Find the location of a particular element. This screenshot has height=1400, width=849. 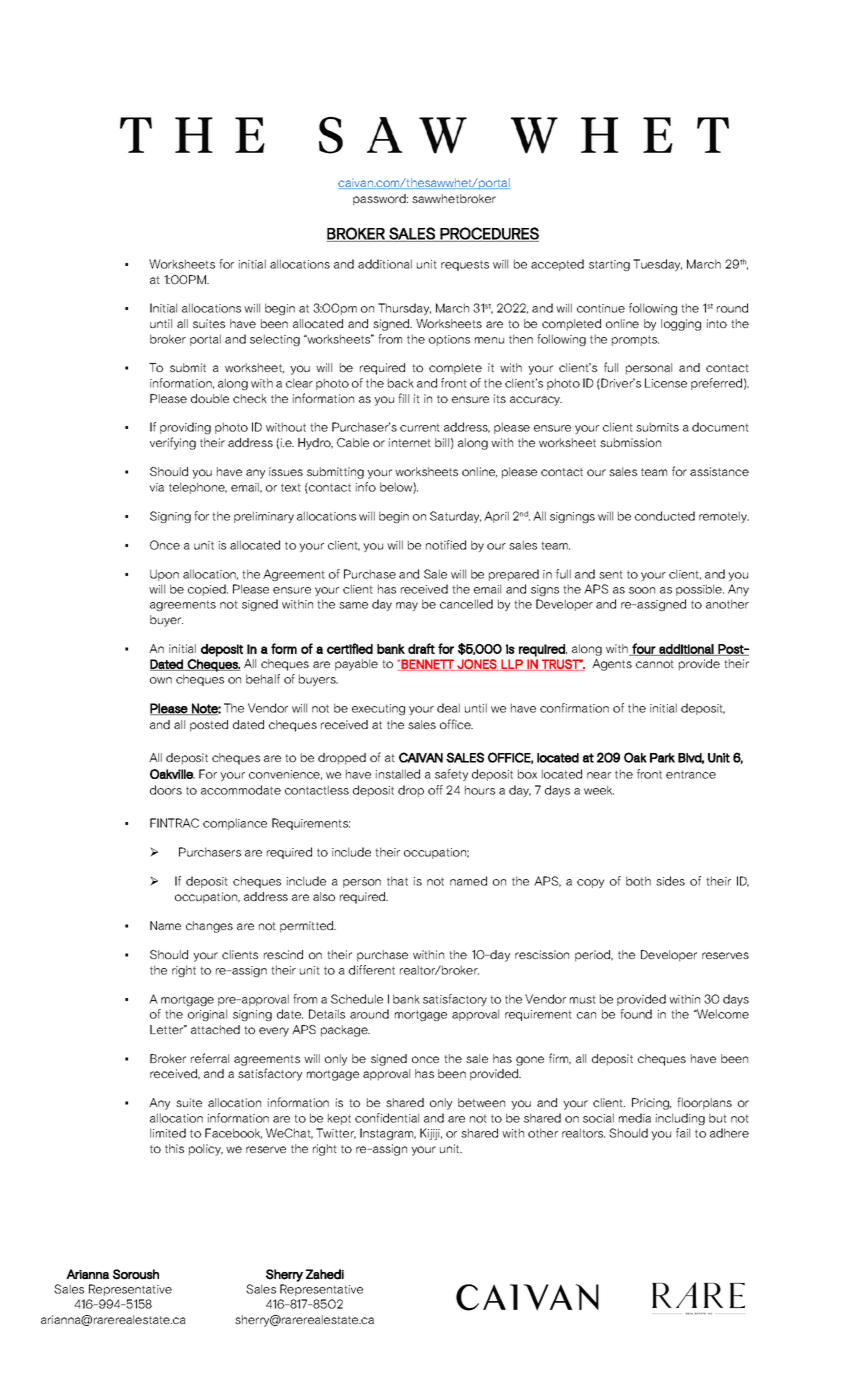

conducted is located at coordinates (665, 516).
